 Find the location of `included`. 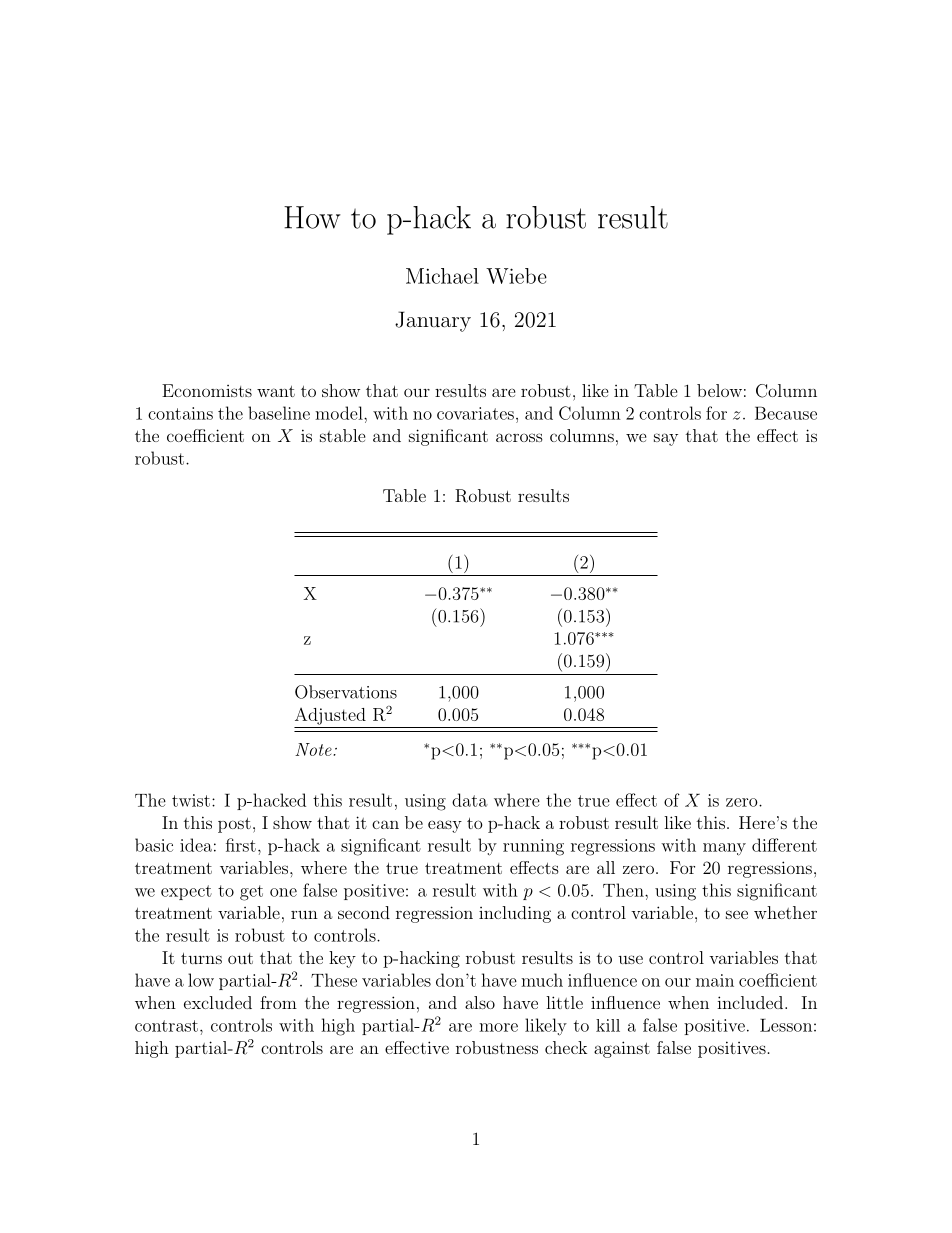

included is located at coordinates (750, 1002).
